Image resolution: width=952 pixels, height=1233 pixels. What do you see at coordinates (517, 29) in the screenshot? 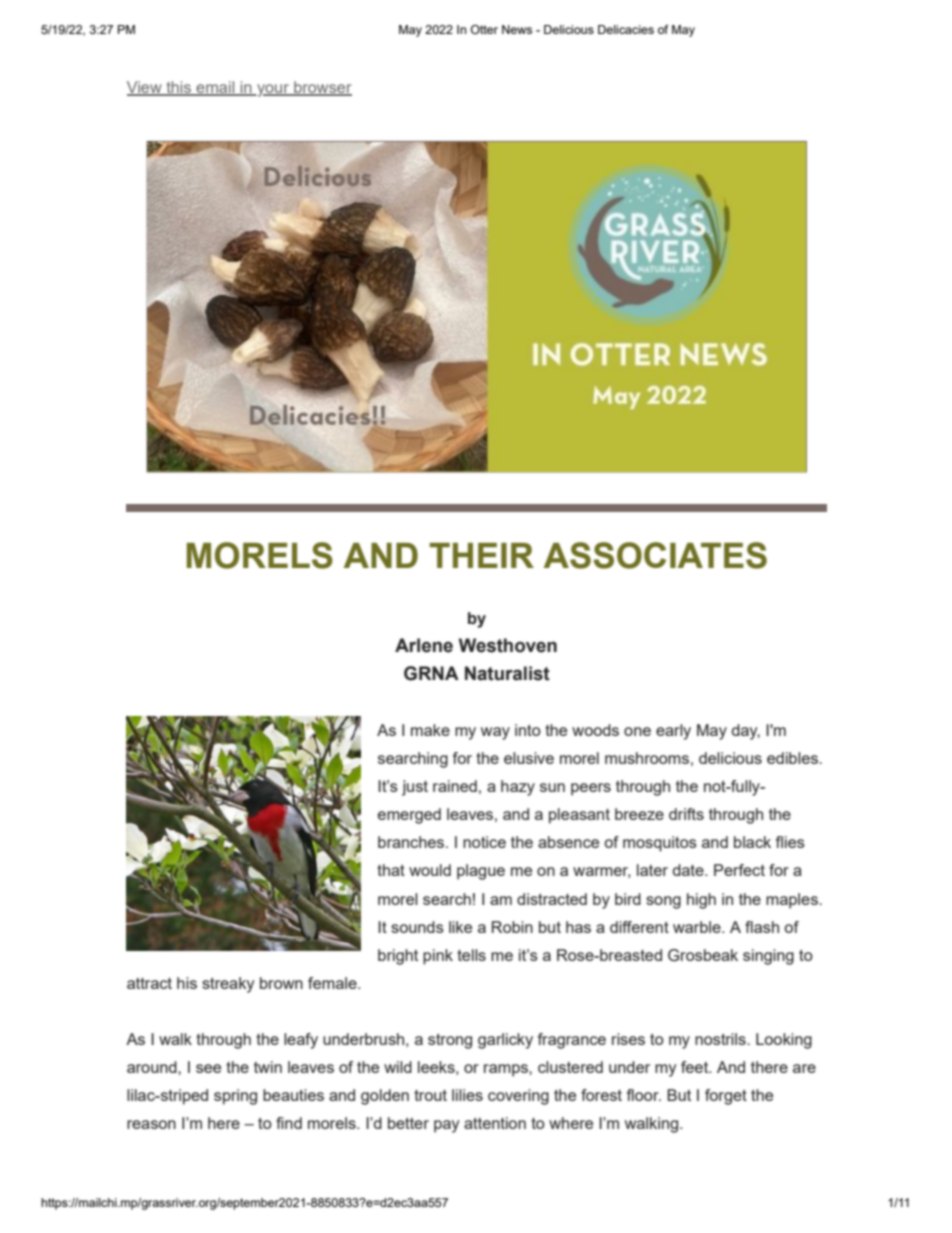
I see `News` at bounding box center [517, 29].
